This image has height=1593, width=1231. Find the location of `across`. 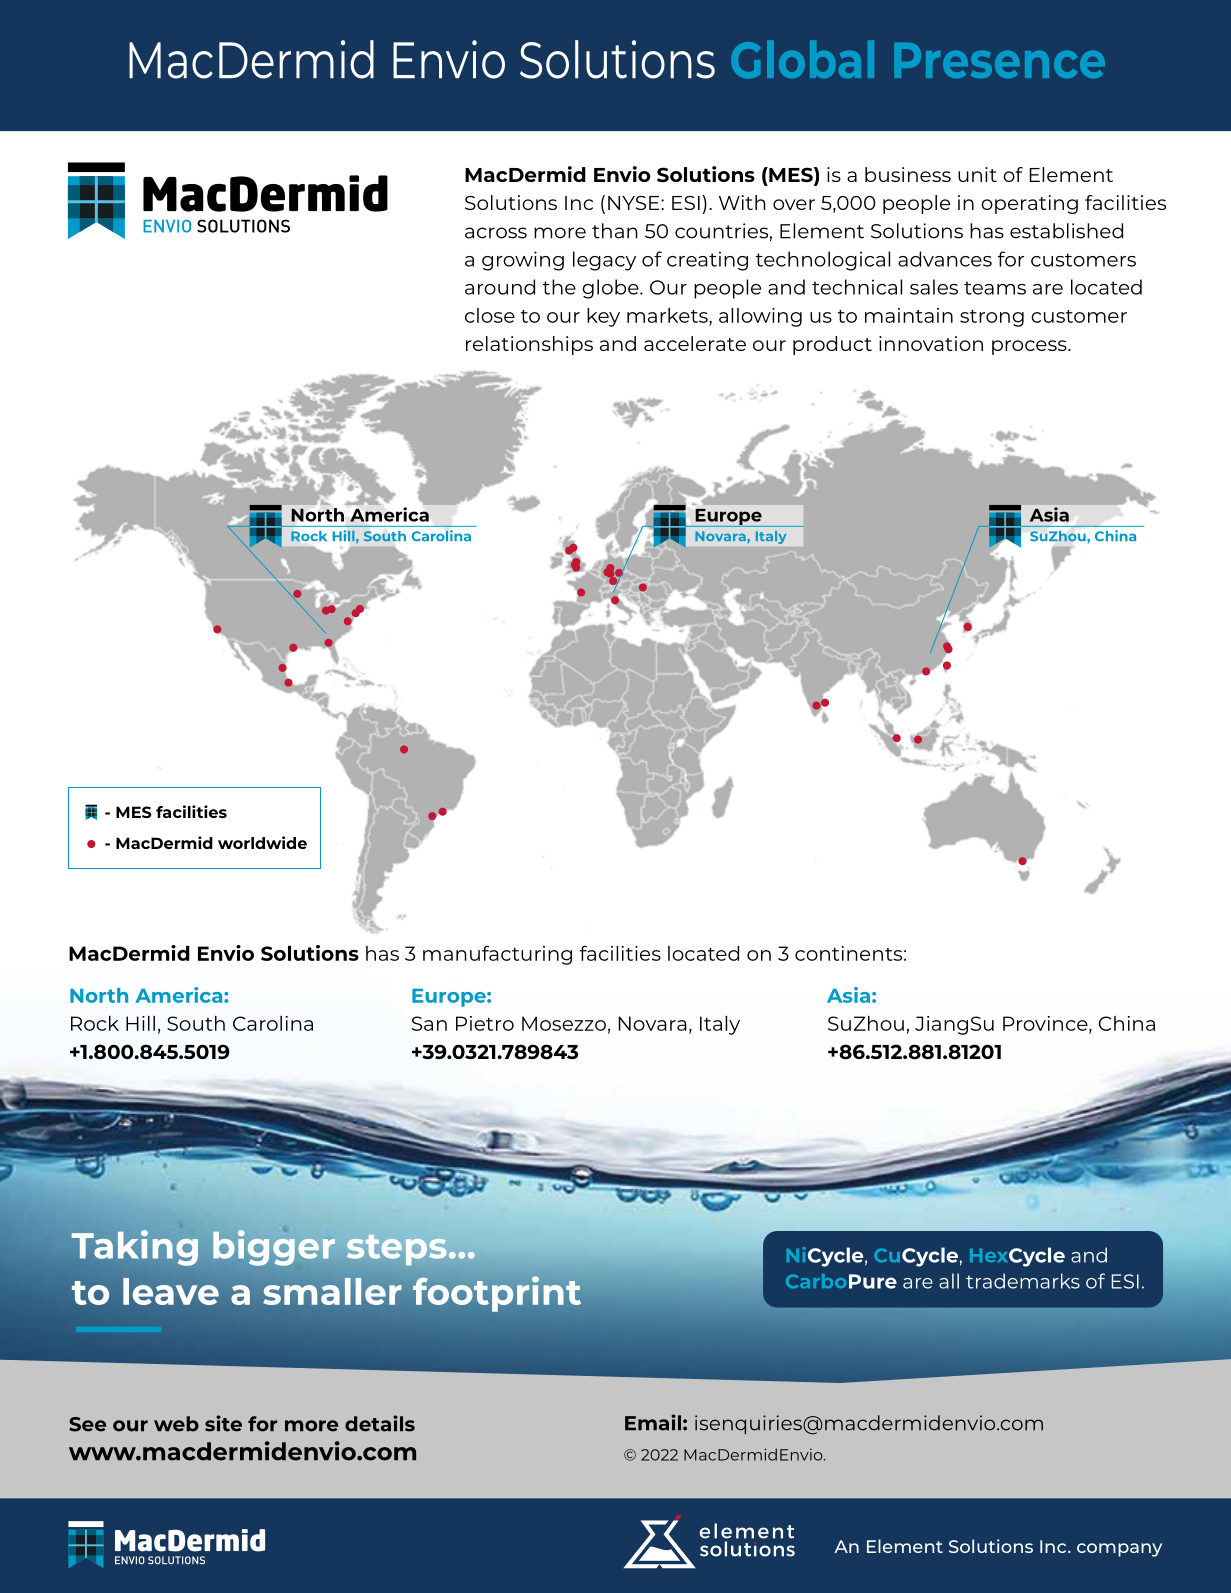

across is located at coordinates (496, 233).
